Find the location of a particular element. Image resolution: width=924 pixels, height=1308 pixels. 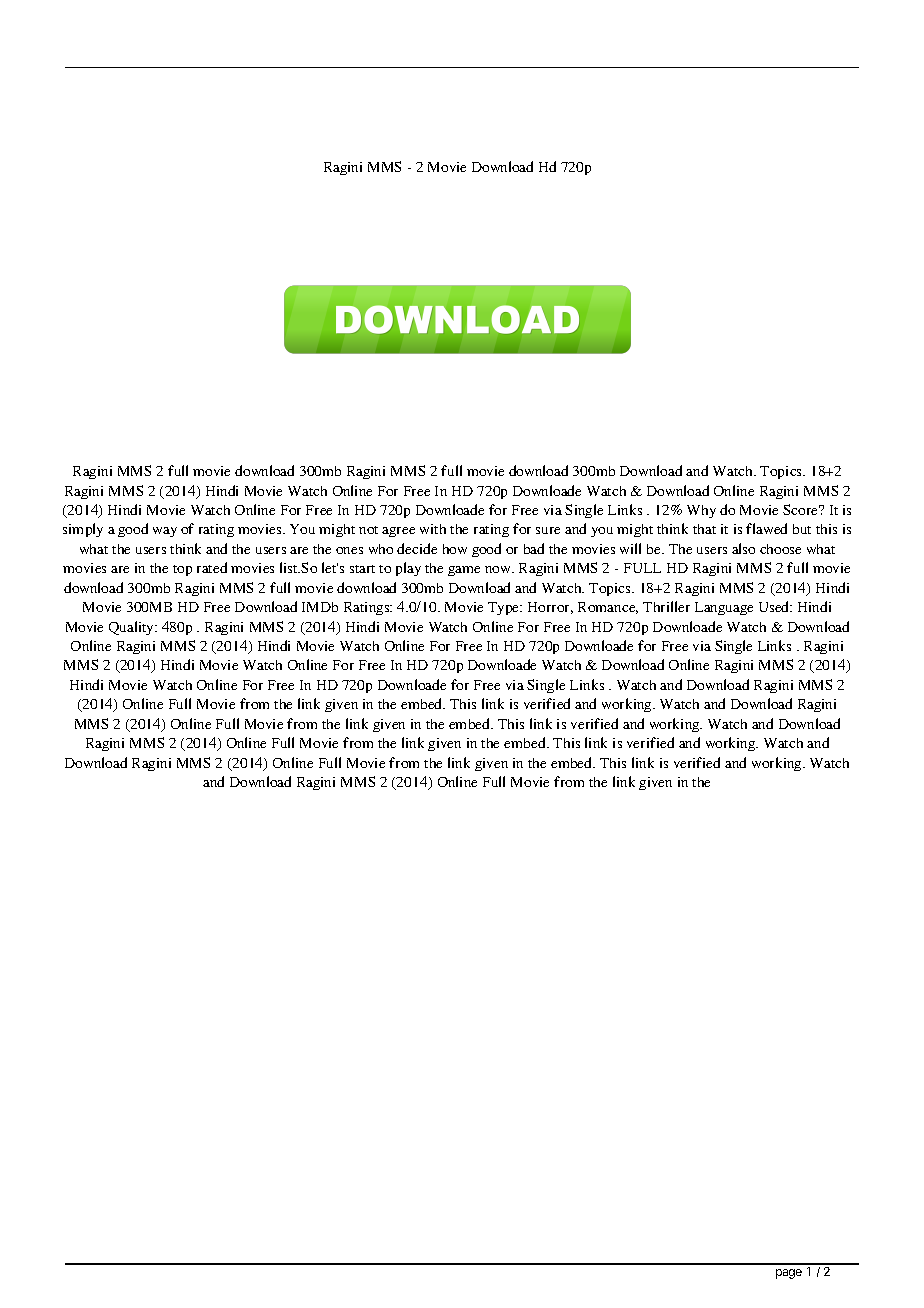

Language is located at coordinates (724, 608).
